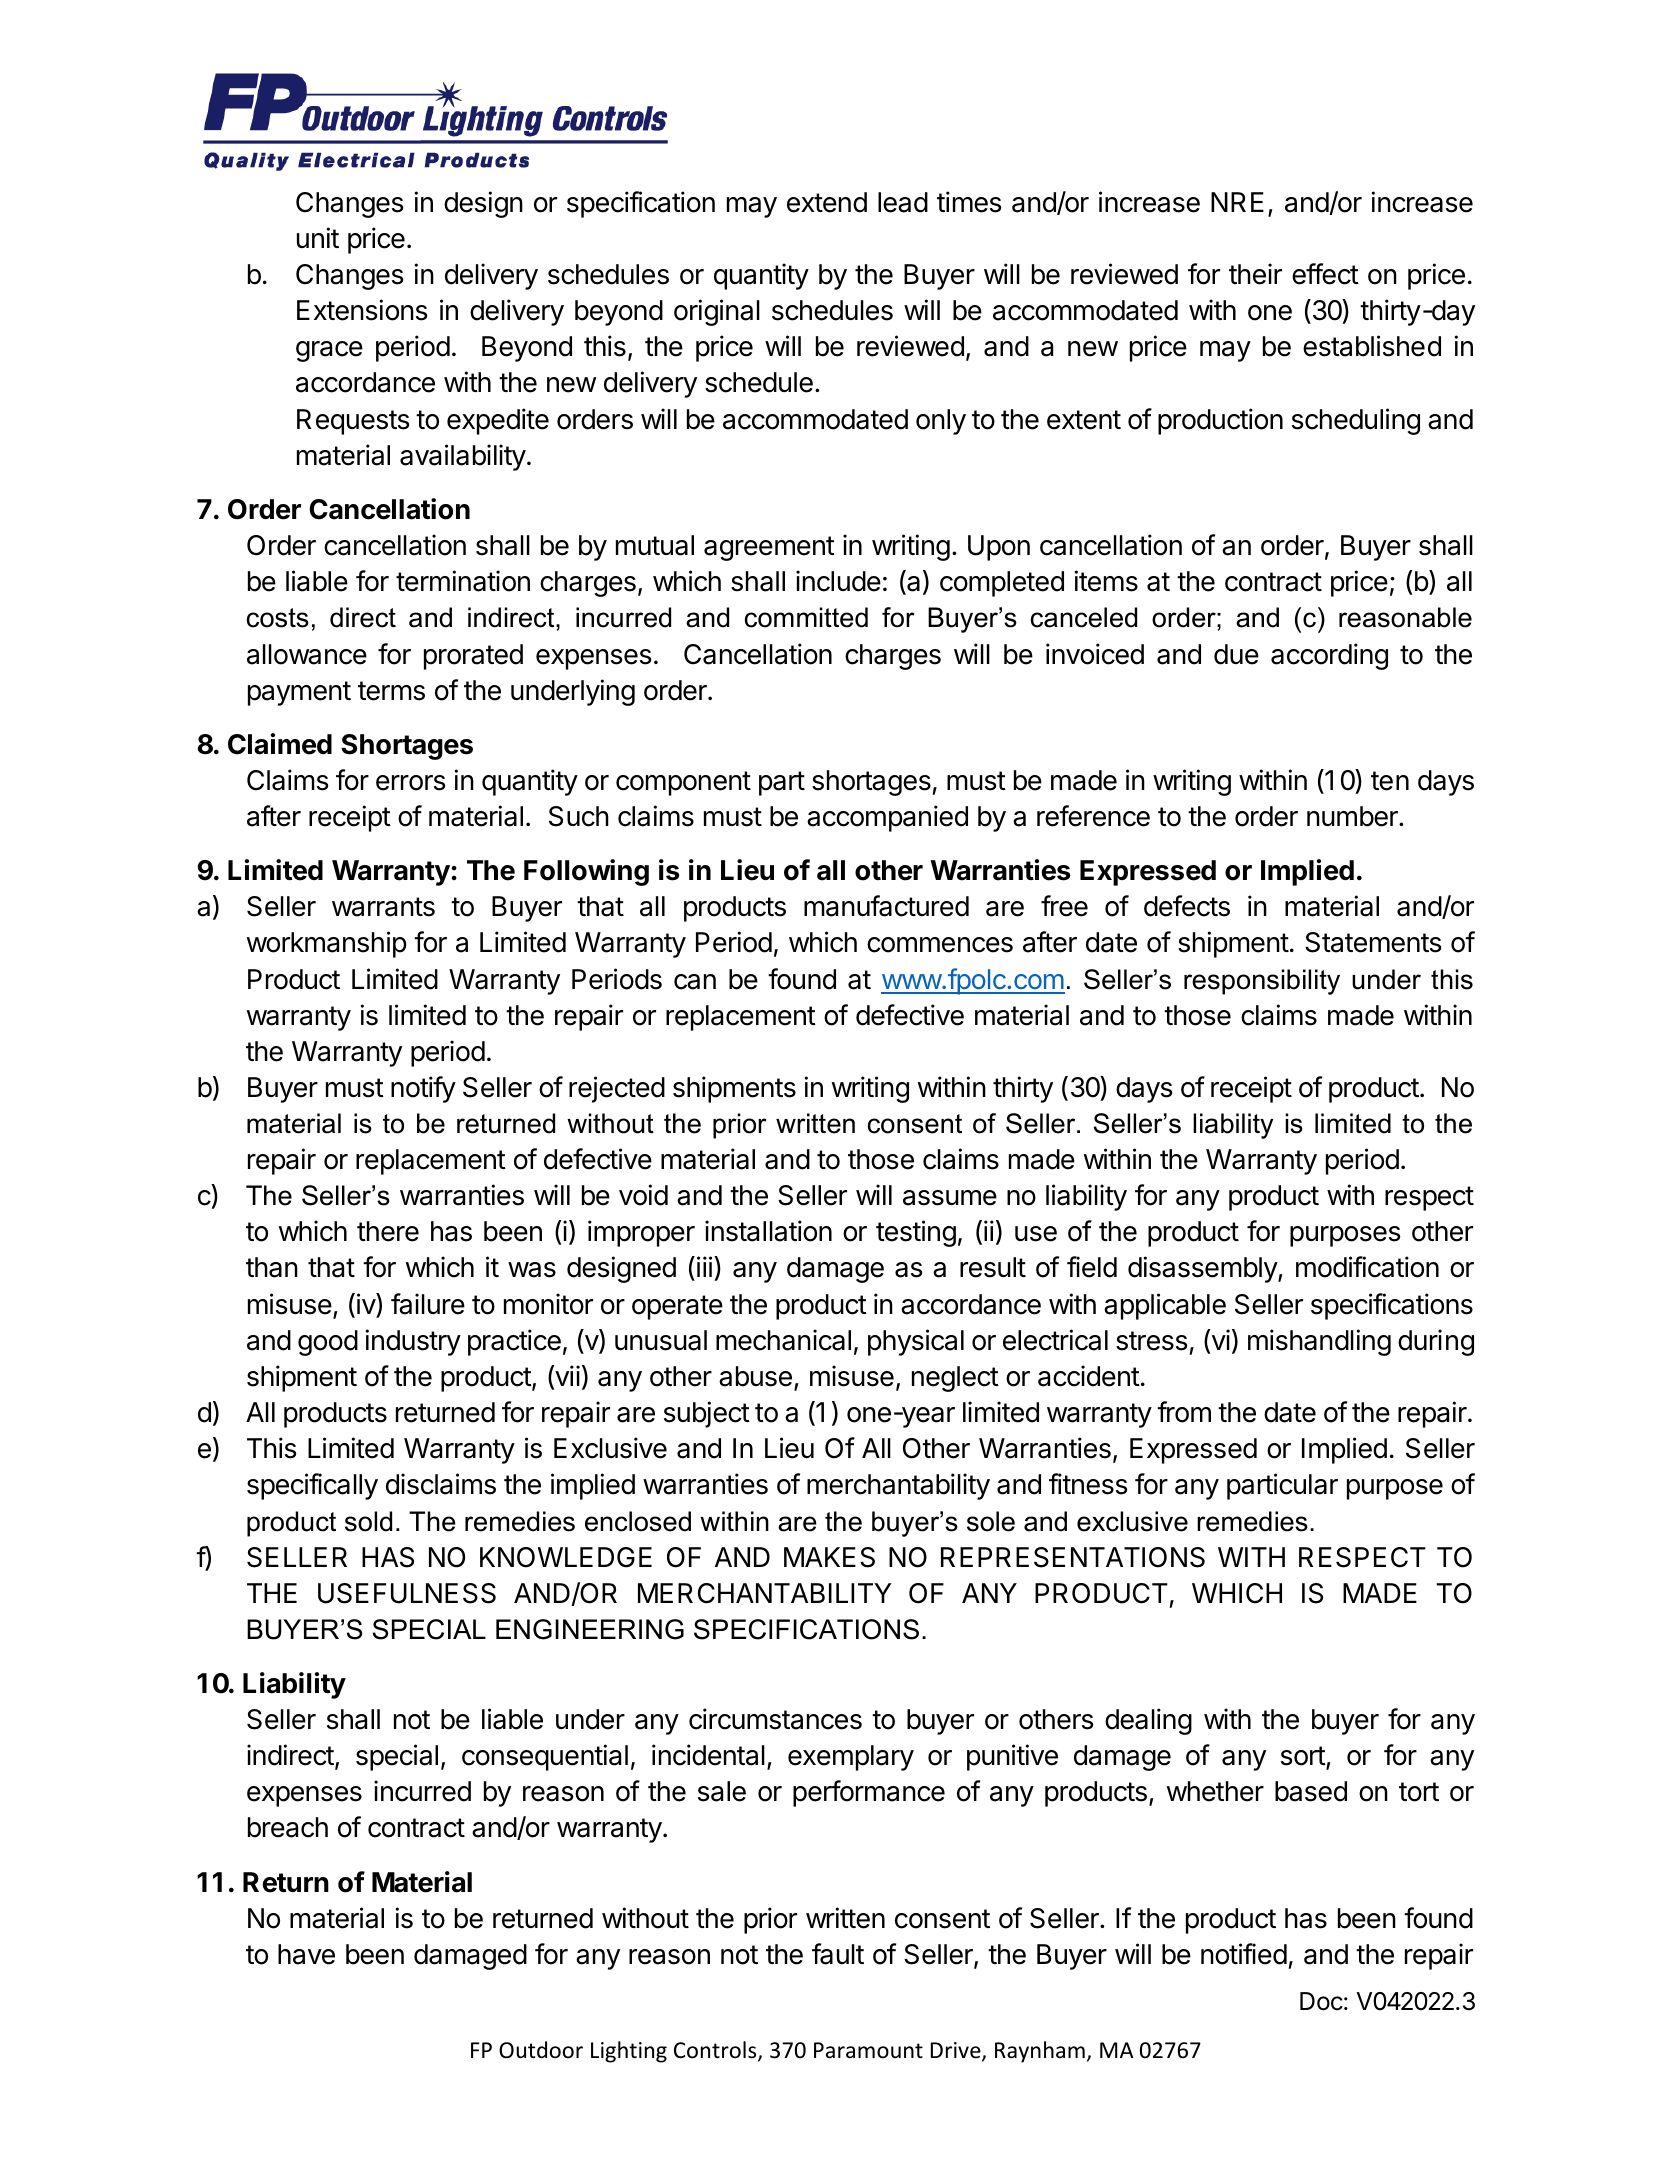 The image size is (1671, 2163). I want to click on MAKES, so click(829, 1557).
